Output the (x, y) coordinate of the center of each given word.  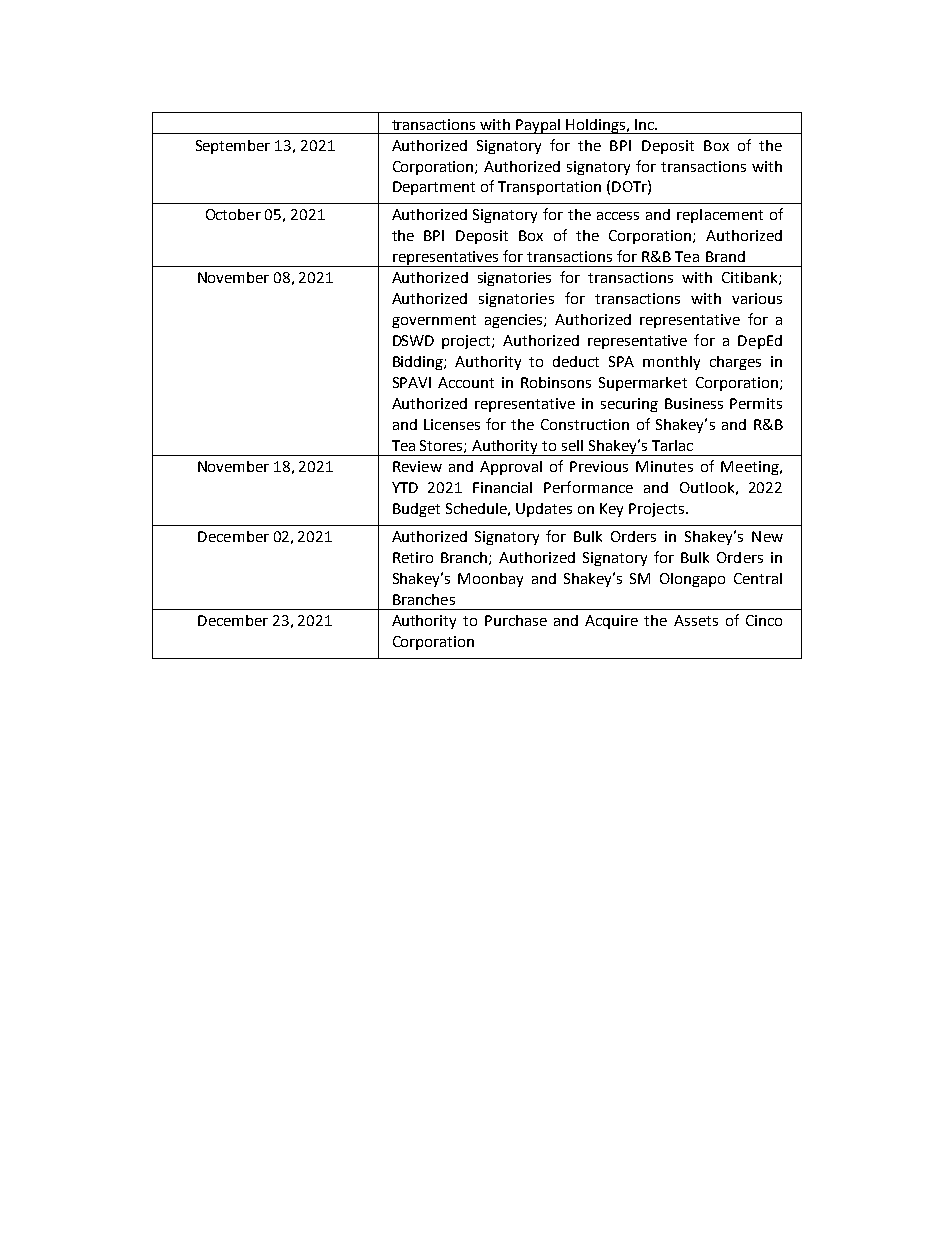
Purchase (516, 620)
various (757, 298)
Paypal (538, 126)
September (233, 147)
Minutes (664, 466)
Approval (511, 468)
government (434, 321)
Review (417, 466)
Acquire (611, 622)
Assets (696, 620)
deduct (576, 361)
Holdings (595, 126)
